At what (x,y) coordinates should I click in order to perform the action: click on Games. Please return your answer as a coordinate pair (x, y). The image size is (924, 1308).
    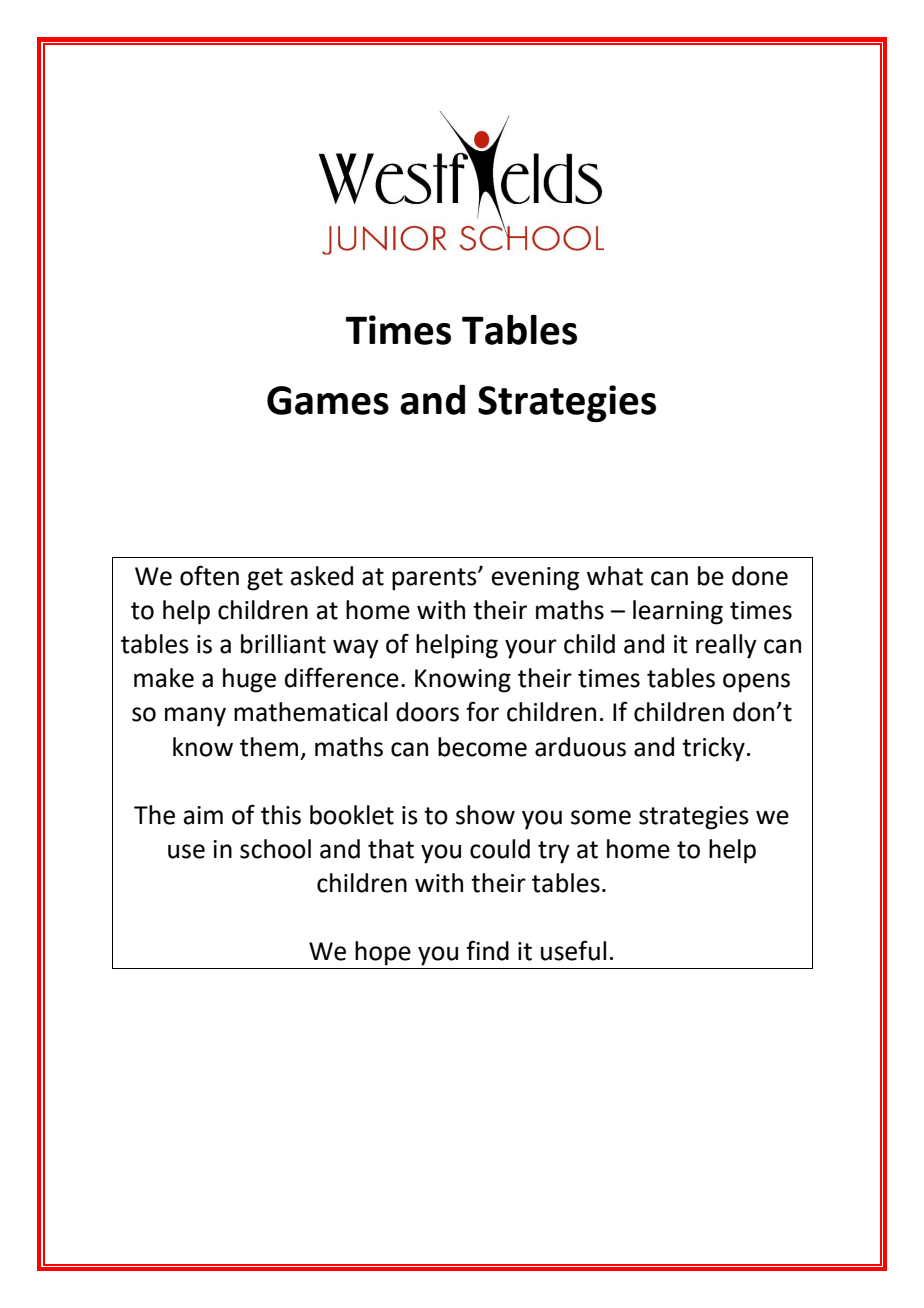
    Looking at the image, I should click on (328, 400).
